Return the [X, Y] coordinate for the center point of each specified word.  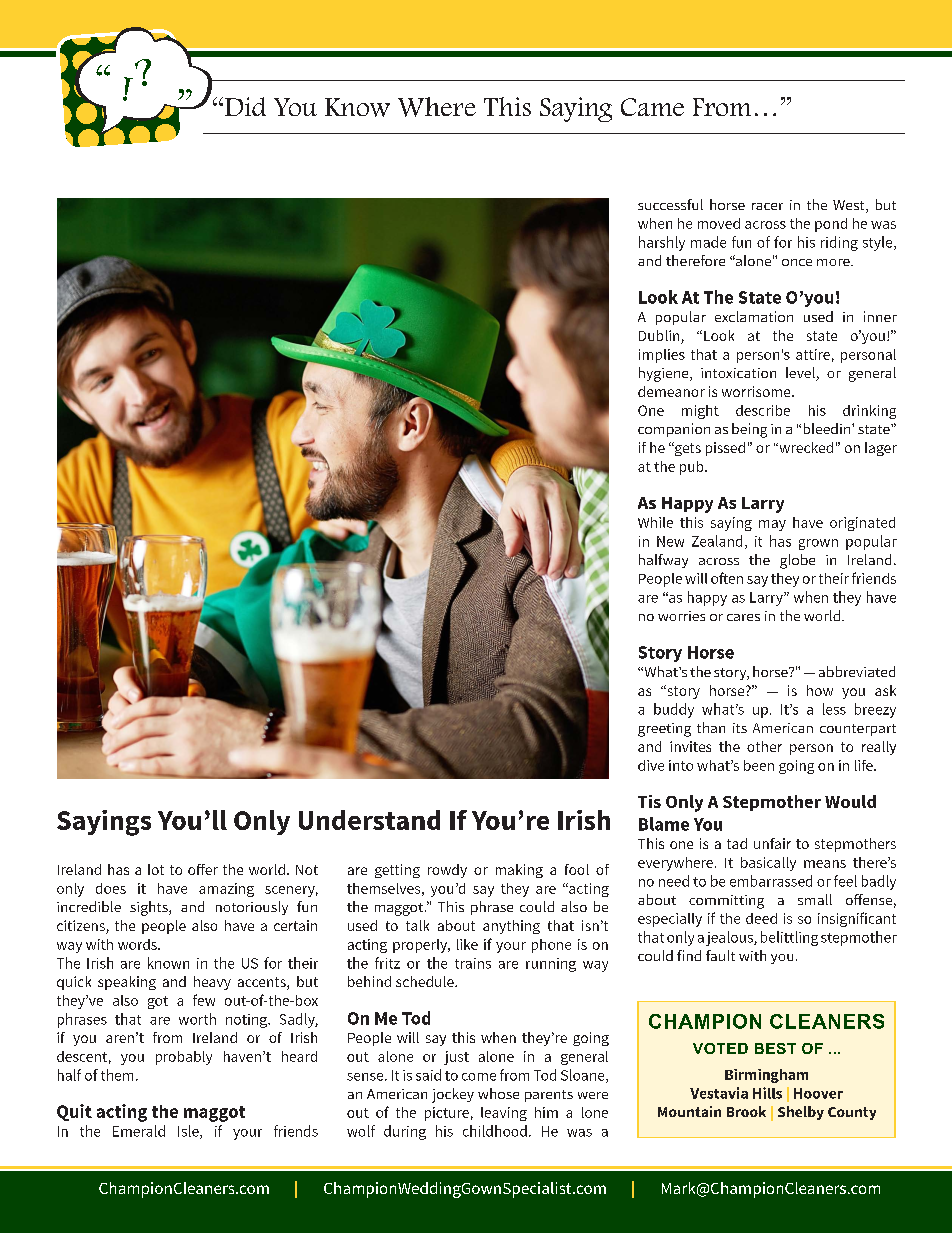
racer [767, 206]
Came [652, 107]
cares [743, 617]
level [801, 374]
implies [662, 356]
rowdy [447, 871]
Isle [189, 1132]
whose [498, 1093]
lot [156, 869]
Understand [369, 820]
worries [681, 616]
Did [245, 106]
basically [768, 864]
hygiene [665, 374]
